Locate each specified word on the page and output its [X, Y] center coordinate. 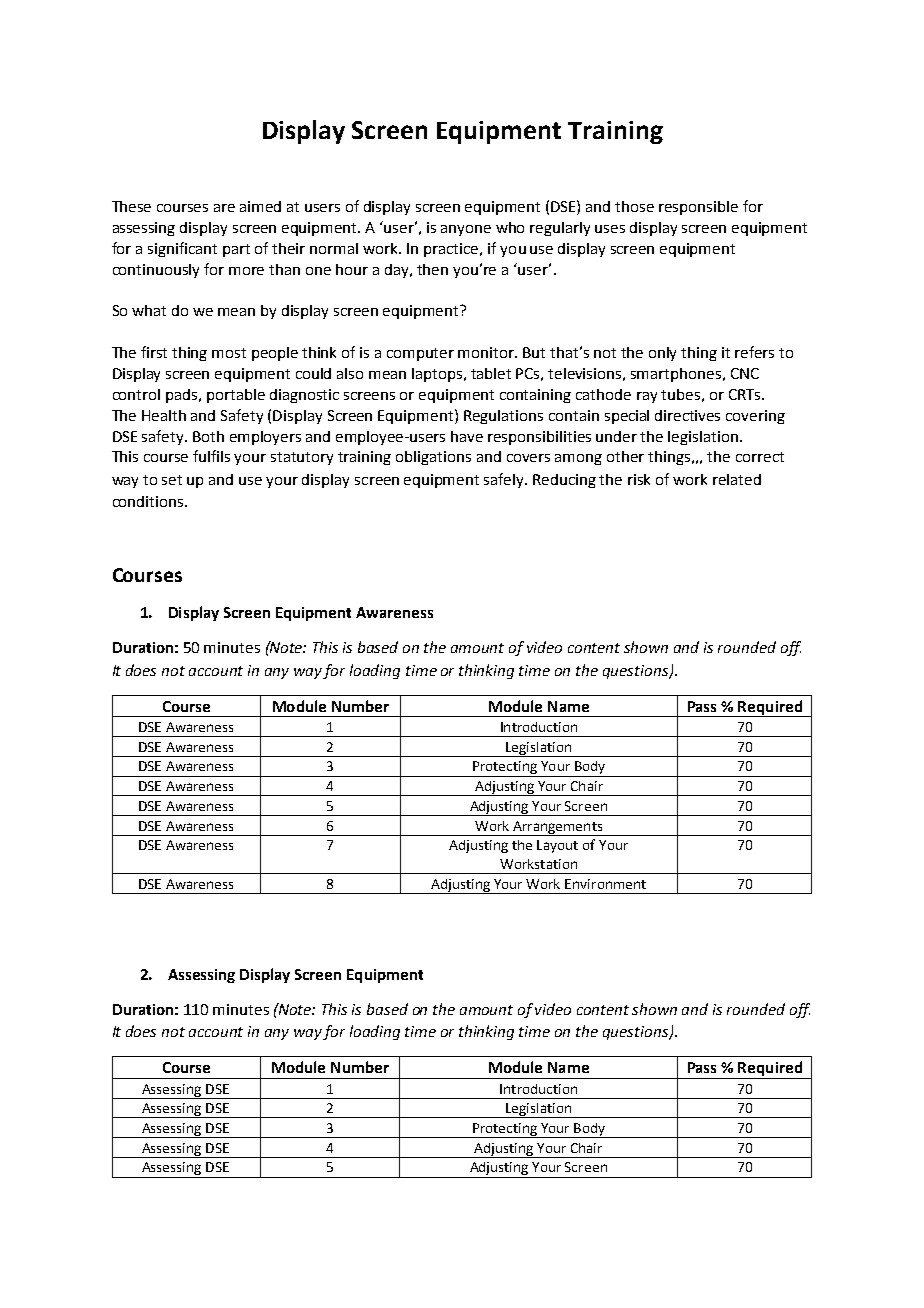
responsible [698, 208]
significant [182, 249]
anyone [466, 230]
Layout [557, 846]
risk [639, 479]
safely [505, 480]
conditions [149, 501]
